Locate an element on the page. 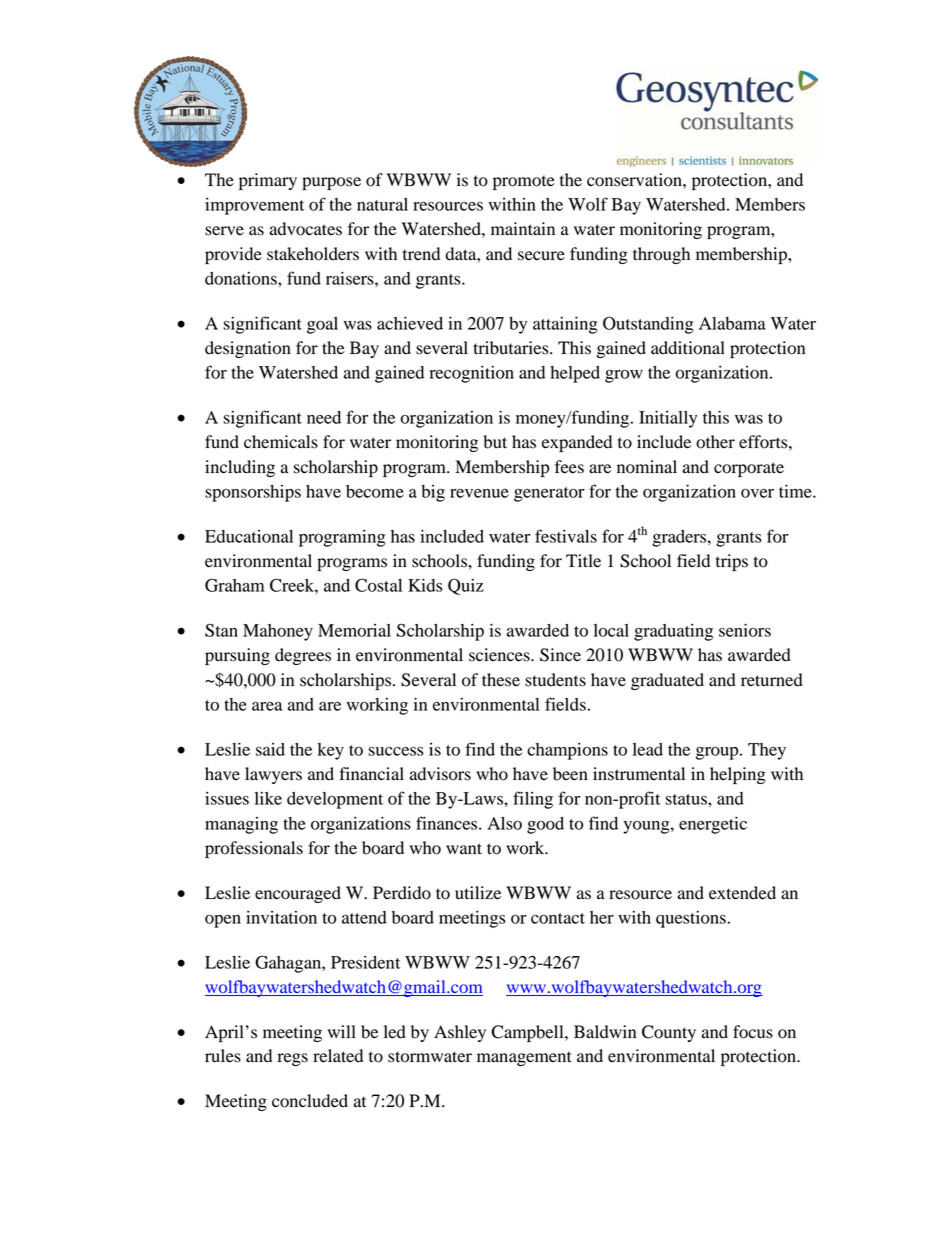 This document has width=952, height=1233. maintain is located at coordinates (523, 229).
